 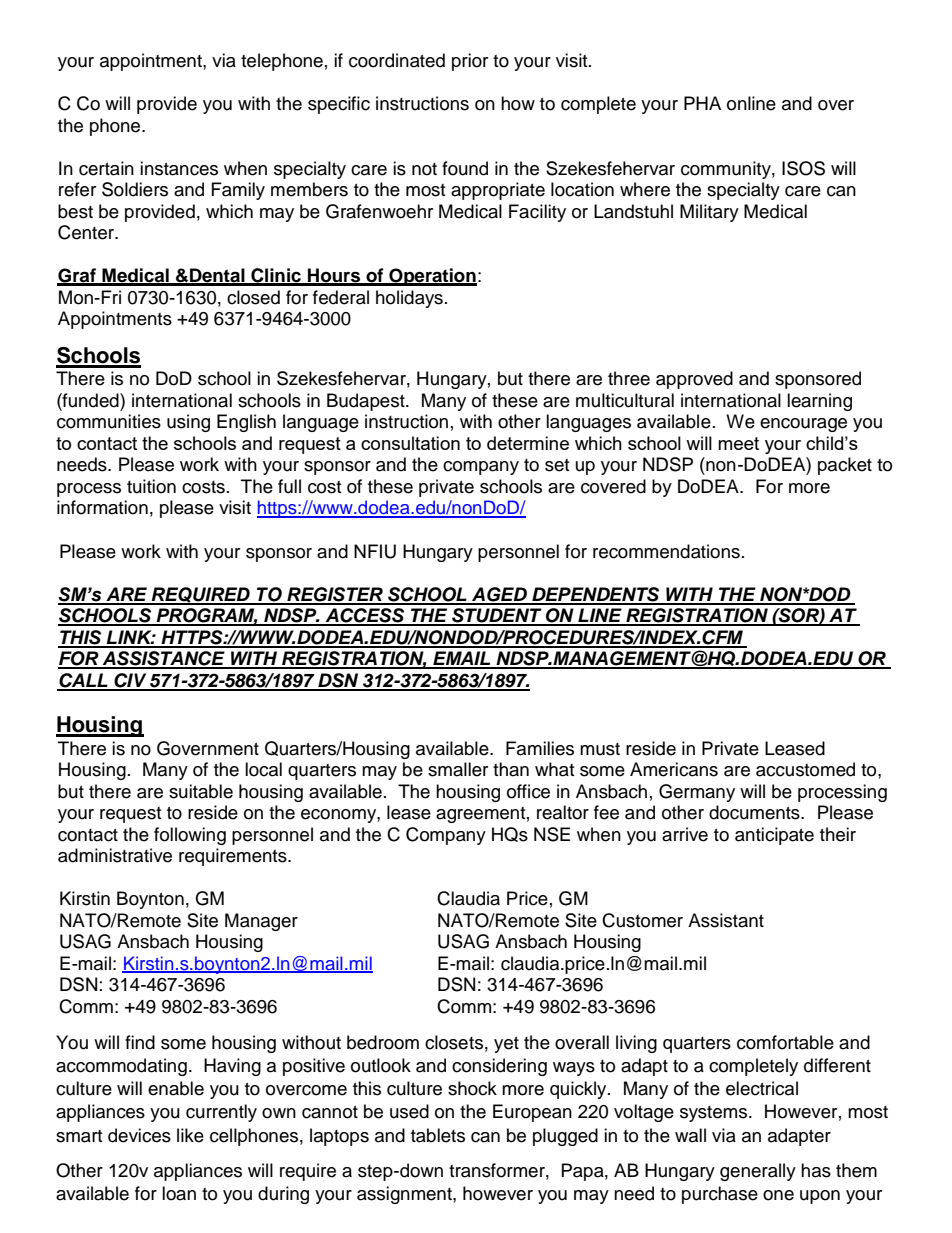 What do you see at coordinates (335, 595) in the screenshot?
I see `REGISTER` at bounding box center [335, 595].
